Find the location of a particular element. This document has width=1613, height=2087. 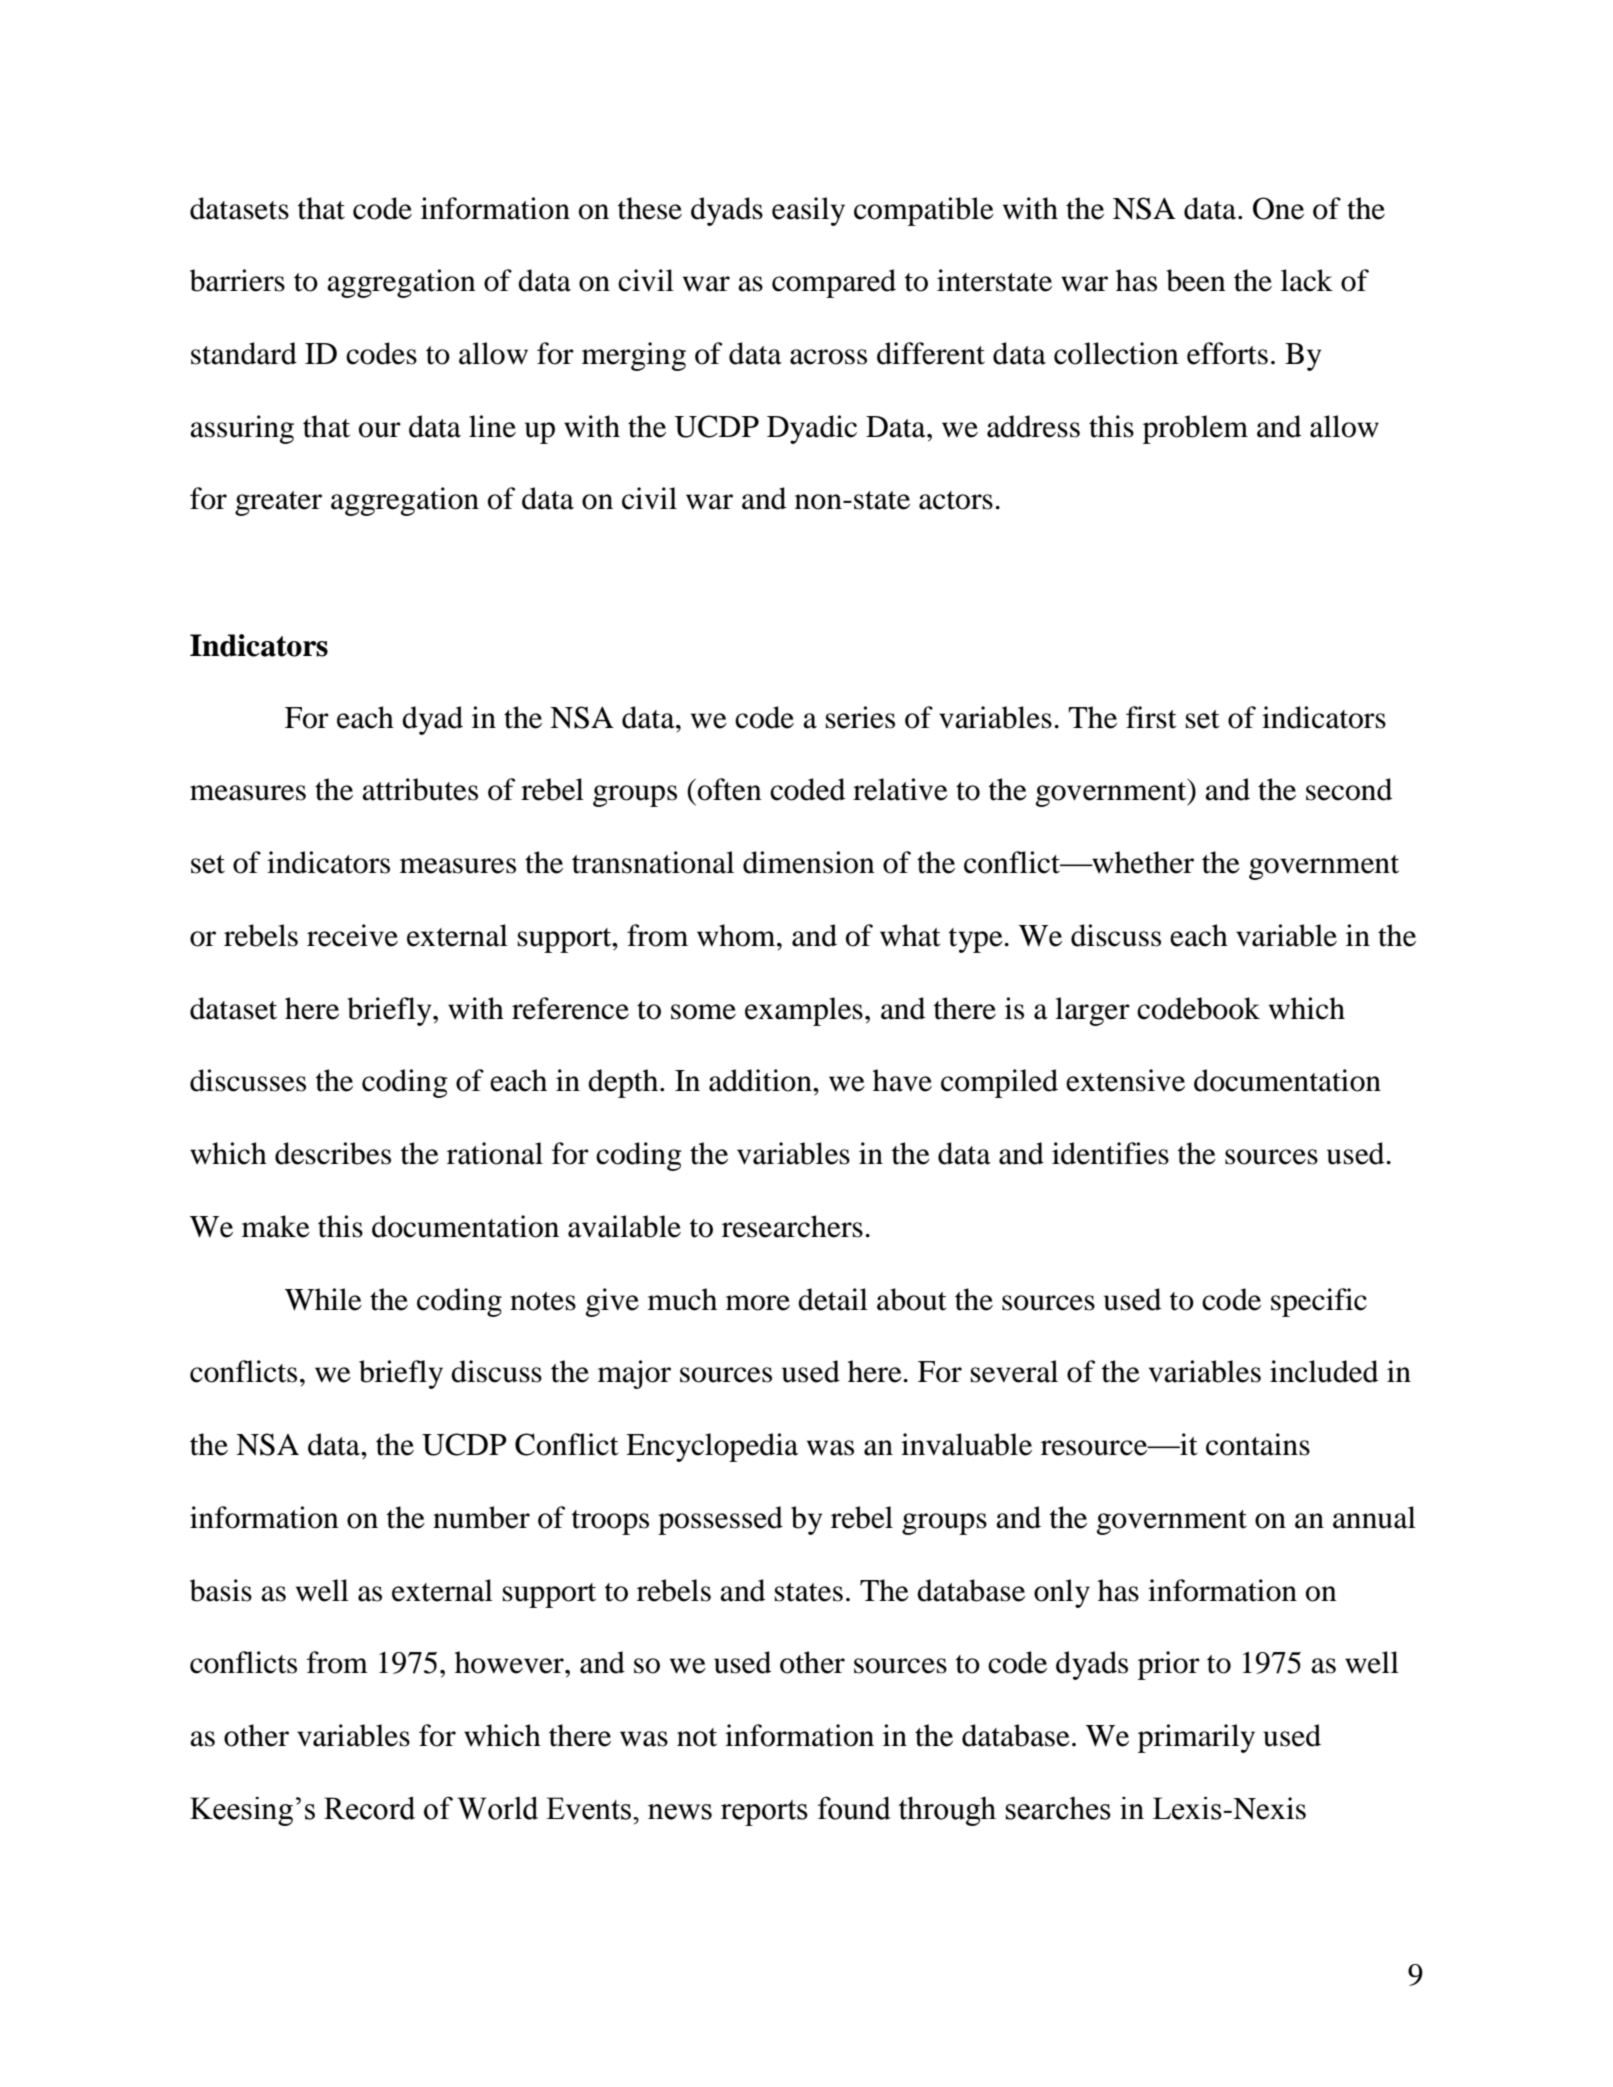

examples is located at coordinates (804, 1011).
